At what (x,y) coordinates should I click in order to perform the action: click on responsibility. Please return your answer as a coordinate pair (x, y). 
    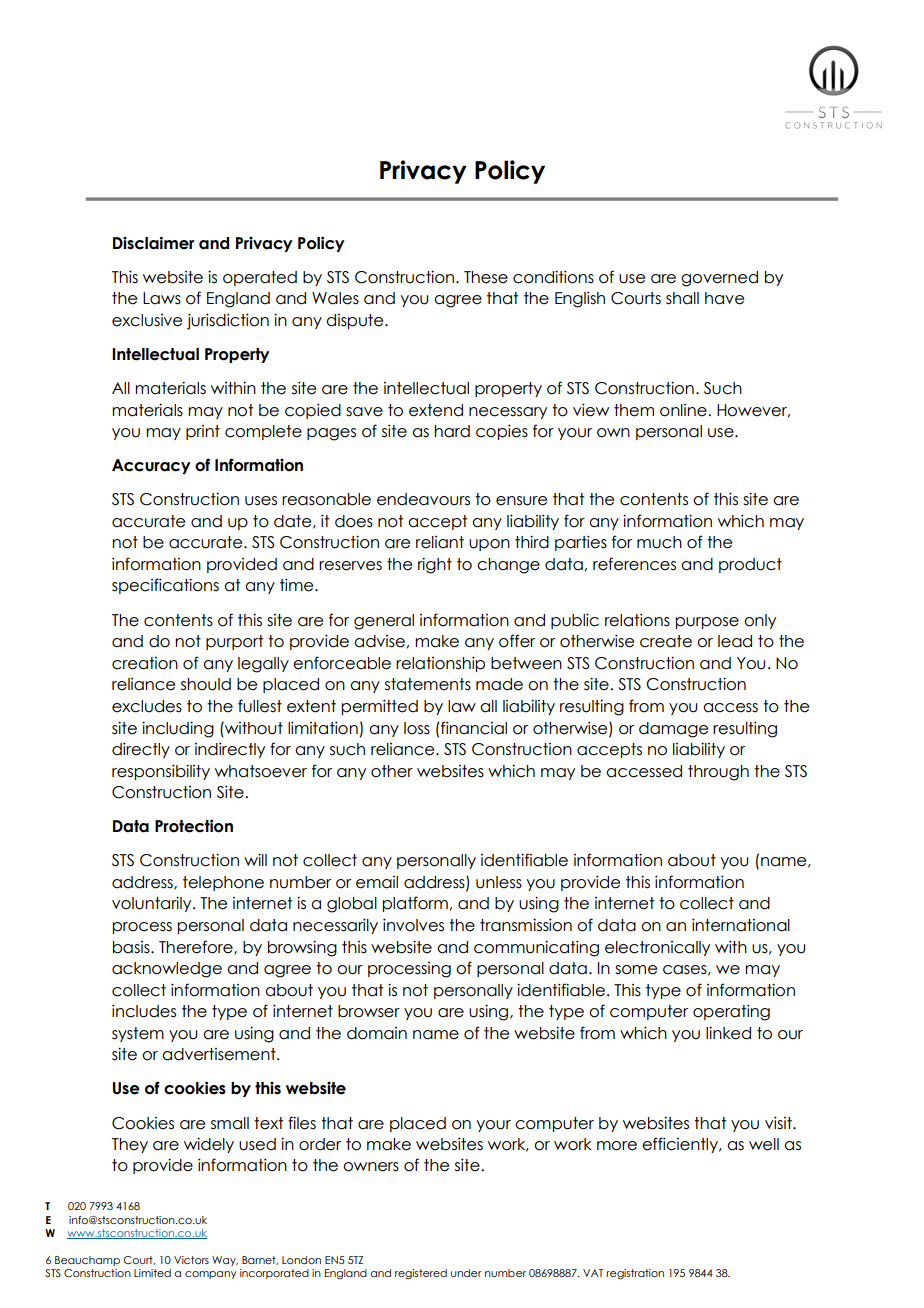
    Looking at the image, I should click on (161, 772).
